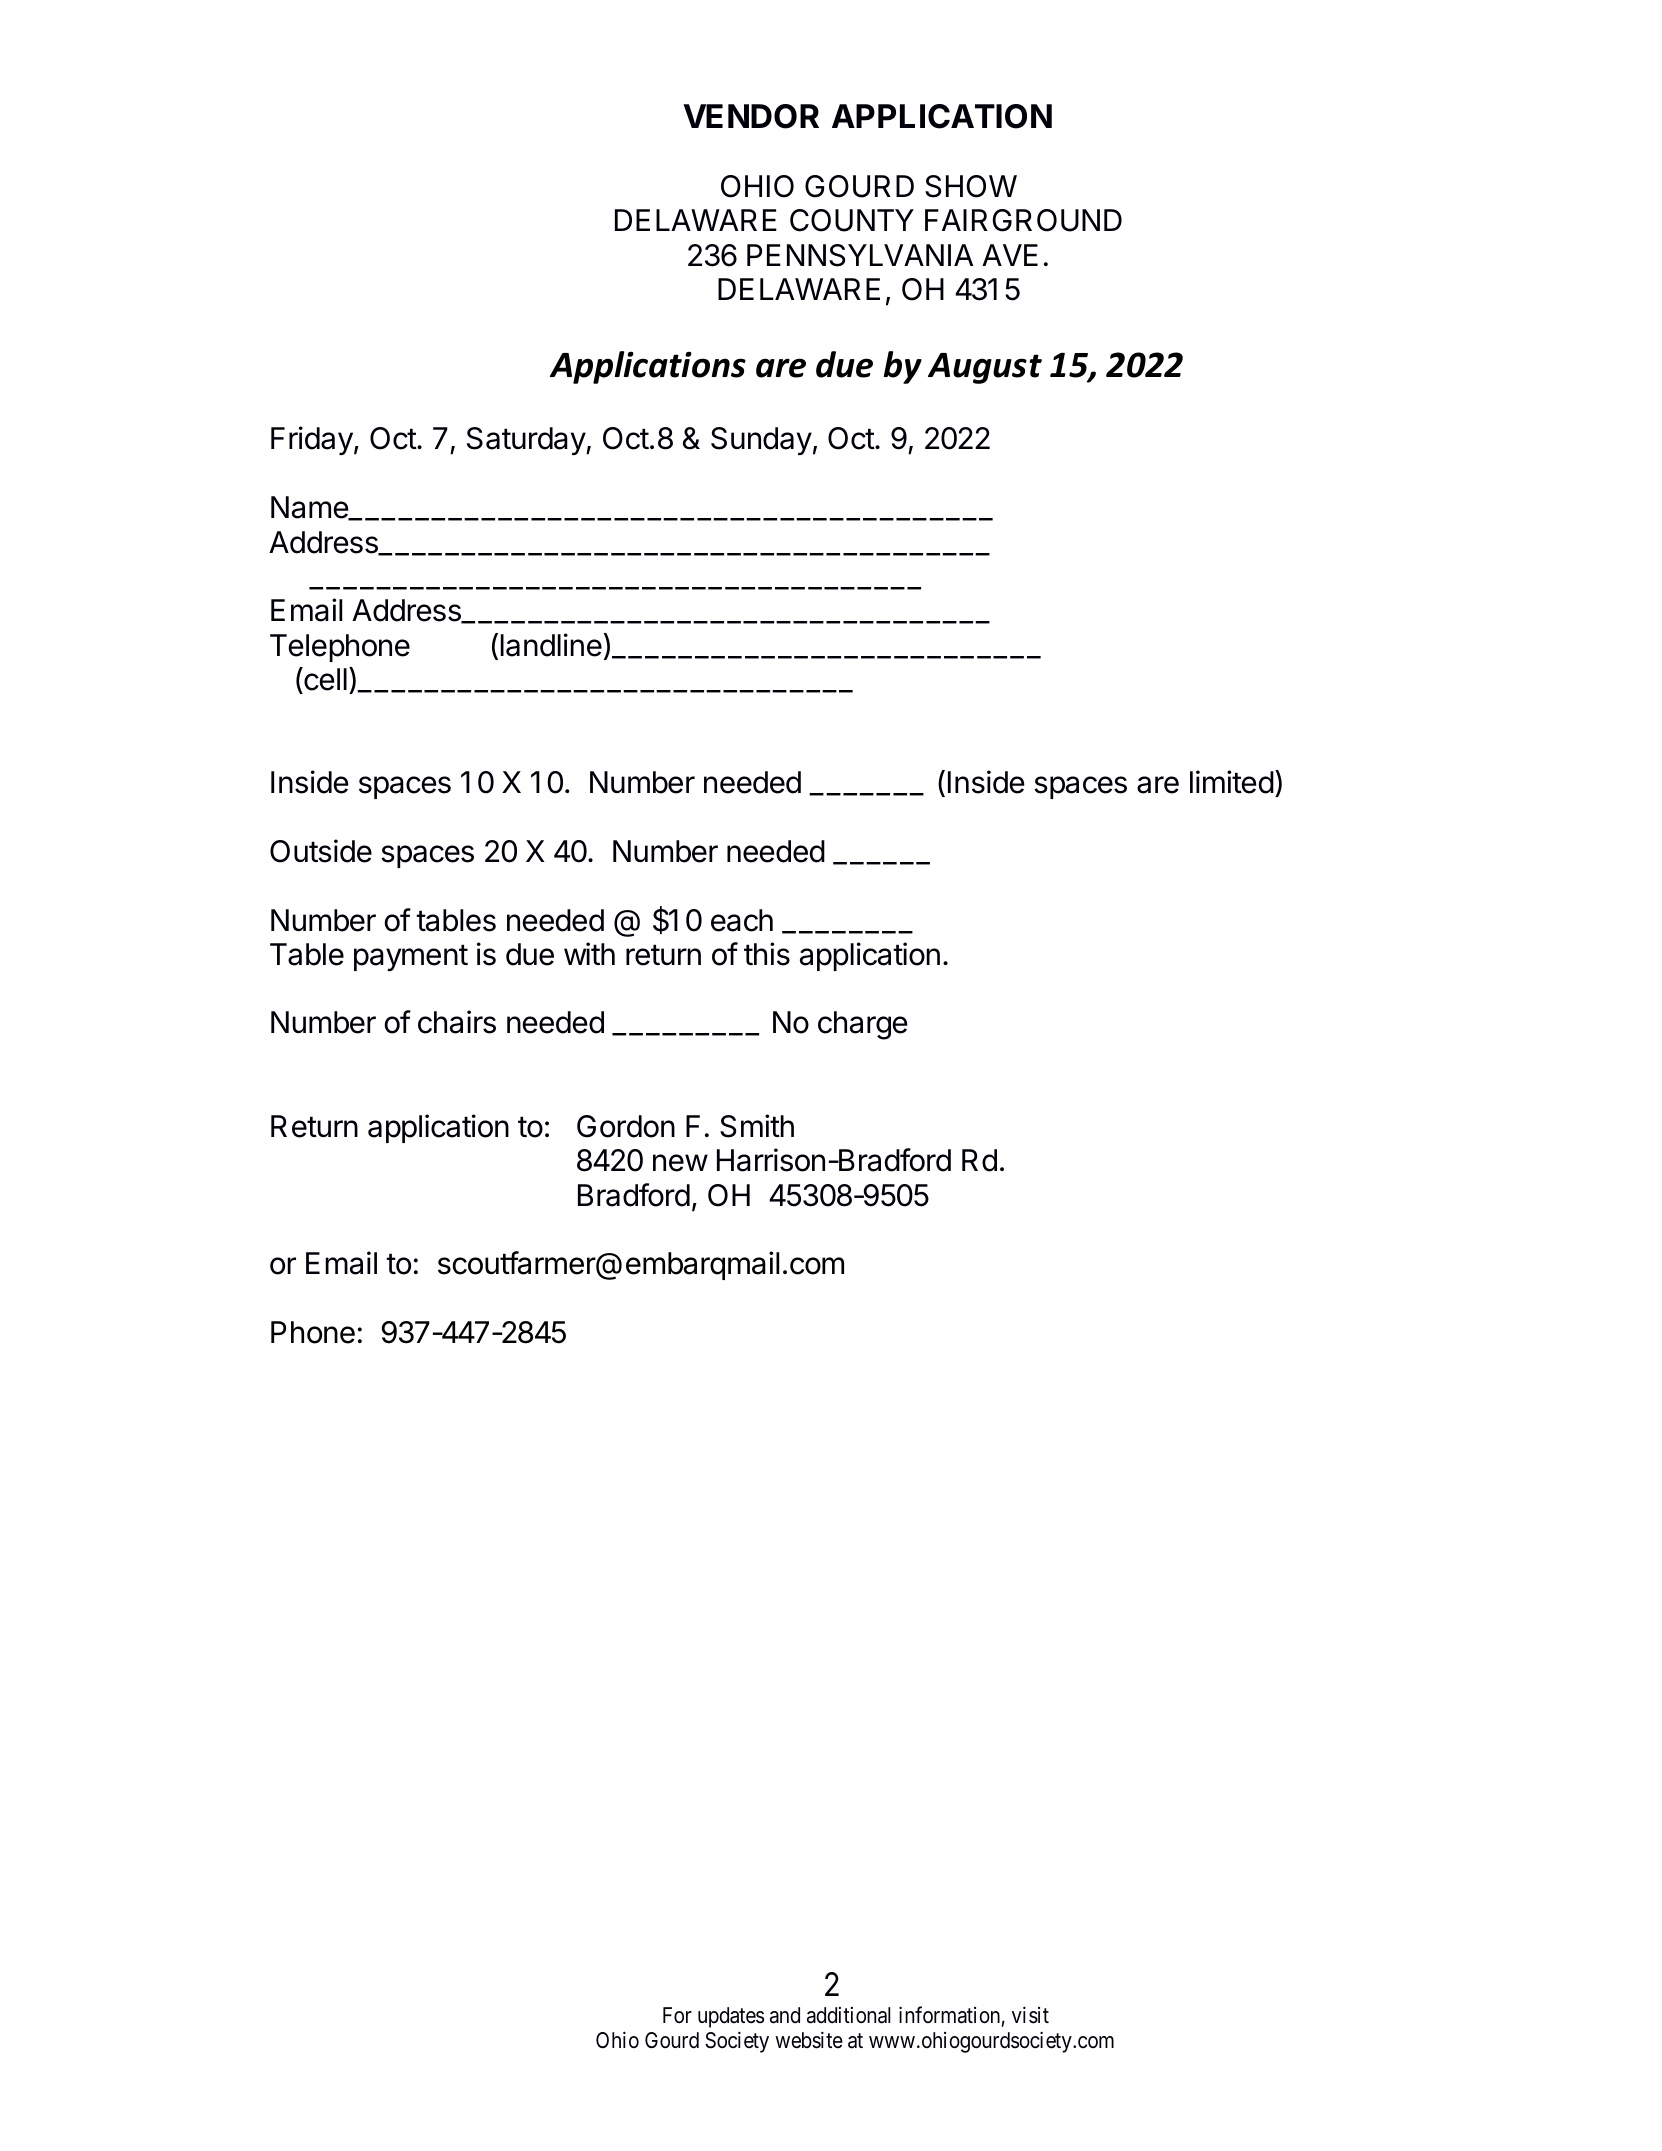 This screenshot has height=2151, width=1662. I want to click on August, so click(985, 368).
